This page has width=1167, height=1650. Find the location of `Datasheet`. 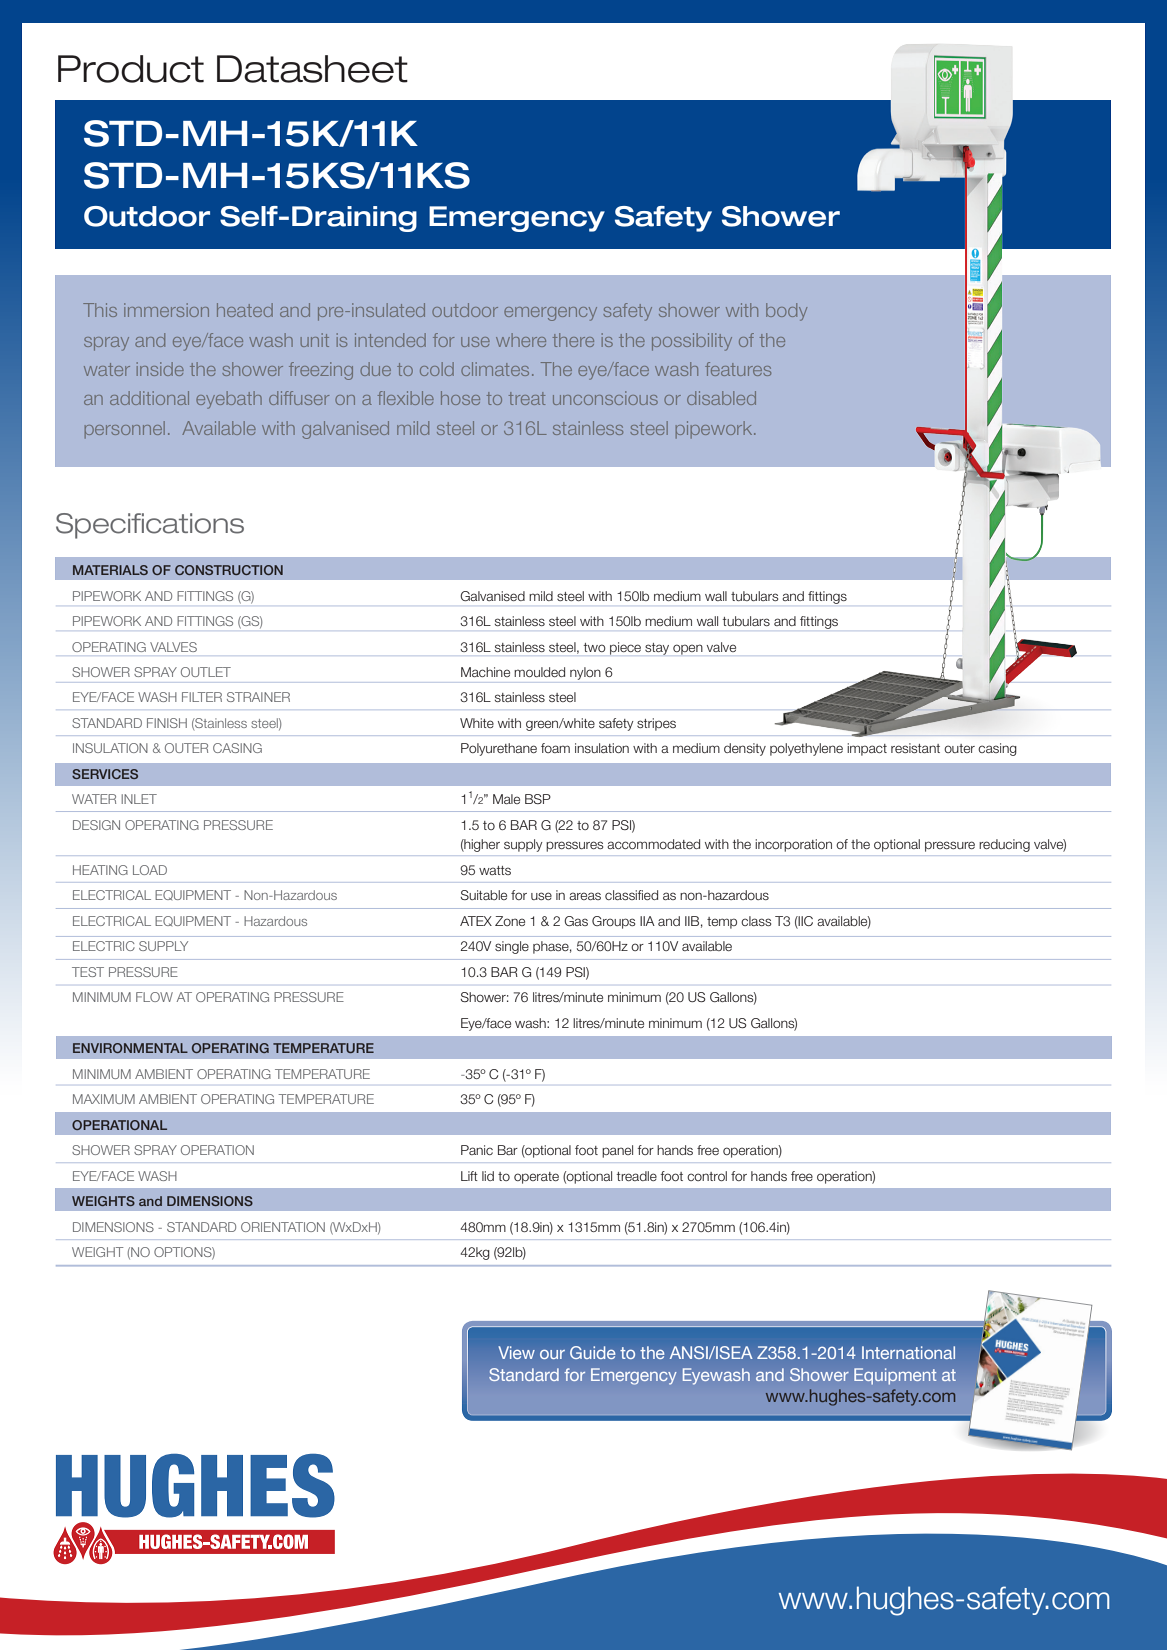

Datasheet is located at coordinates (312, 69).
